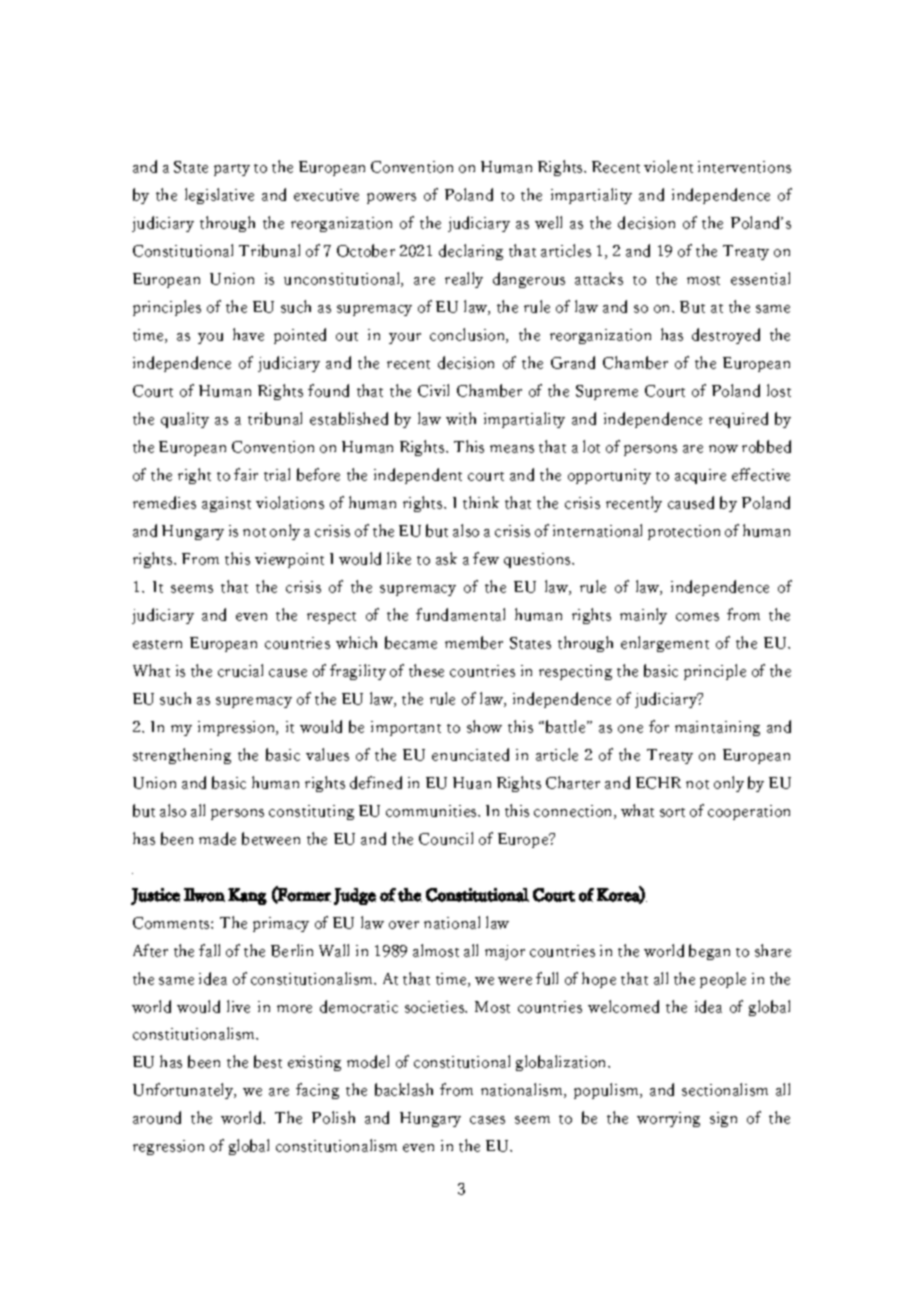  Describe the element at coordinates (471, 252) in the page. I see `declaring` at that location.
